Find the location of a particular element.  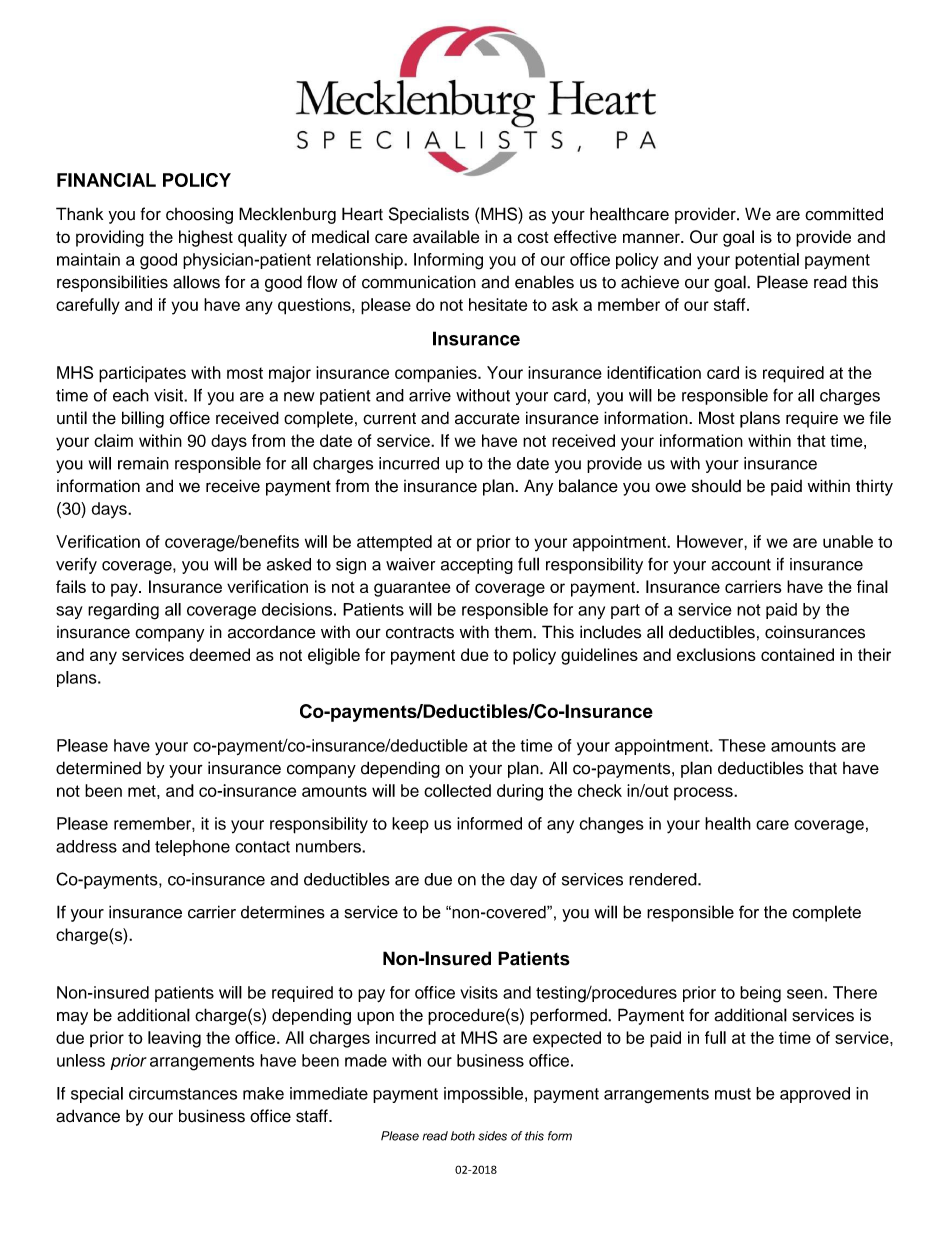

available is located at coordinates (446, 236).
